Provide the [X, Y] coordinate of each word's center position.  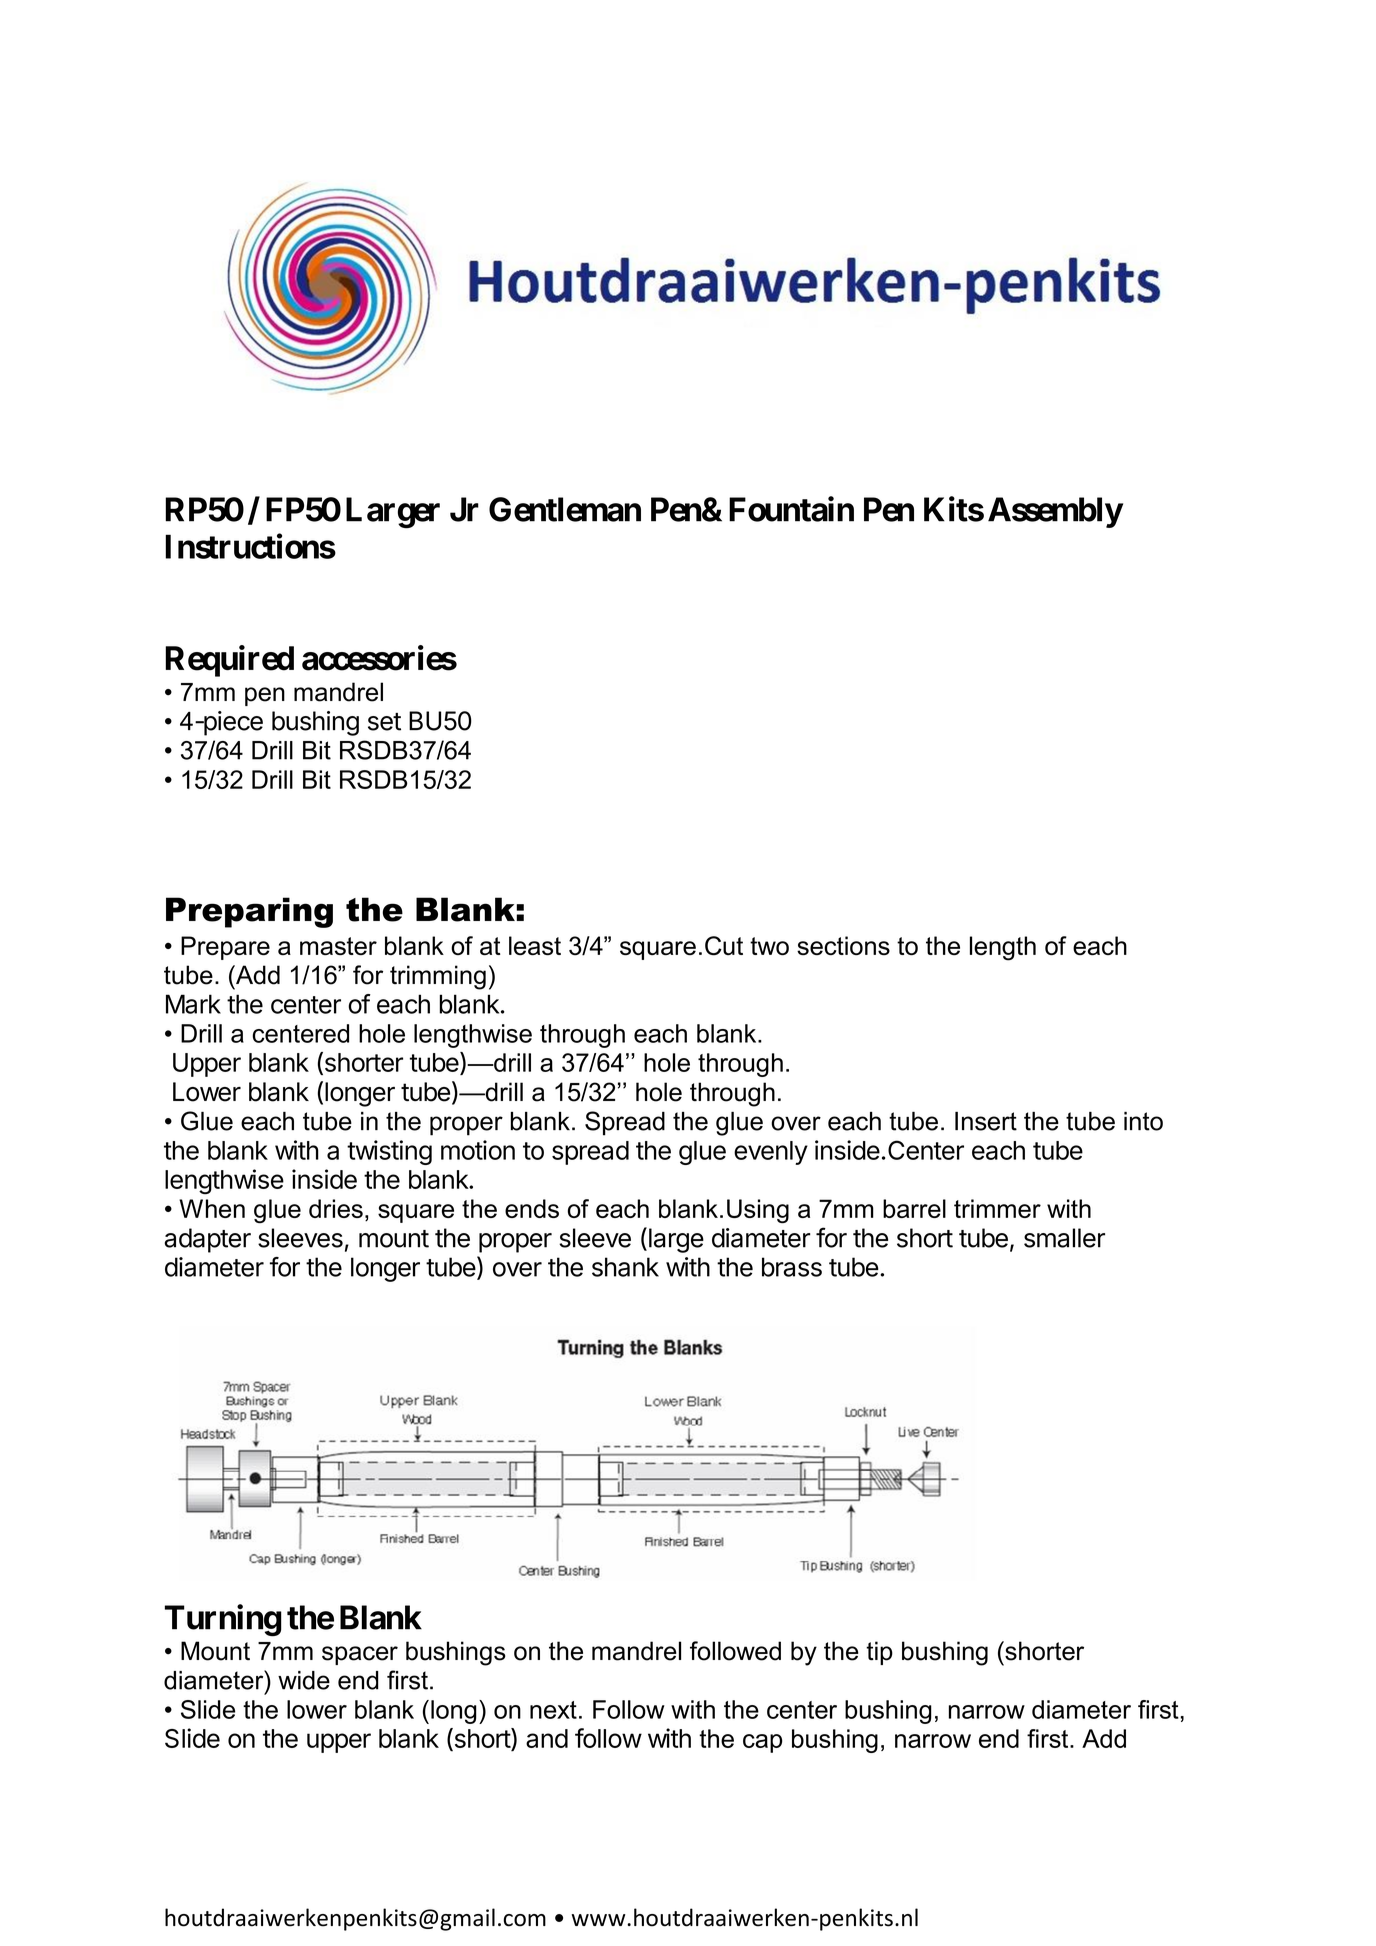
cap [762, 1743]
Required [229, 661]
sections [843, 945]
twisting [389, 1152]
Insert [986, 1121]
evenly [771, 1153]
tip [879, 1653]
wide [304, 1680]
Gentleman [565, 509]
